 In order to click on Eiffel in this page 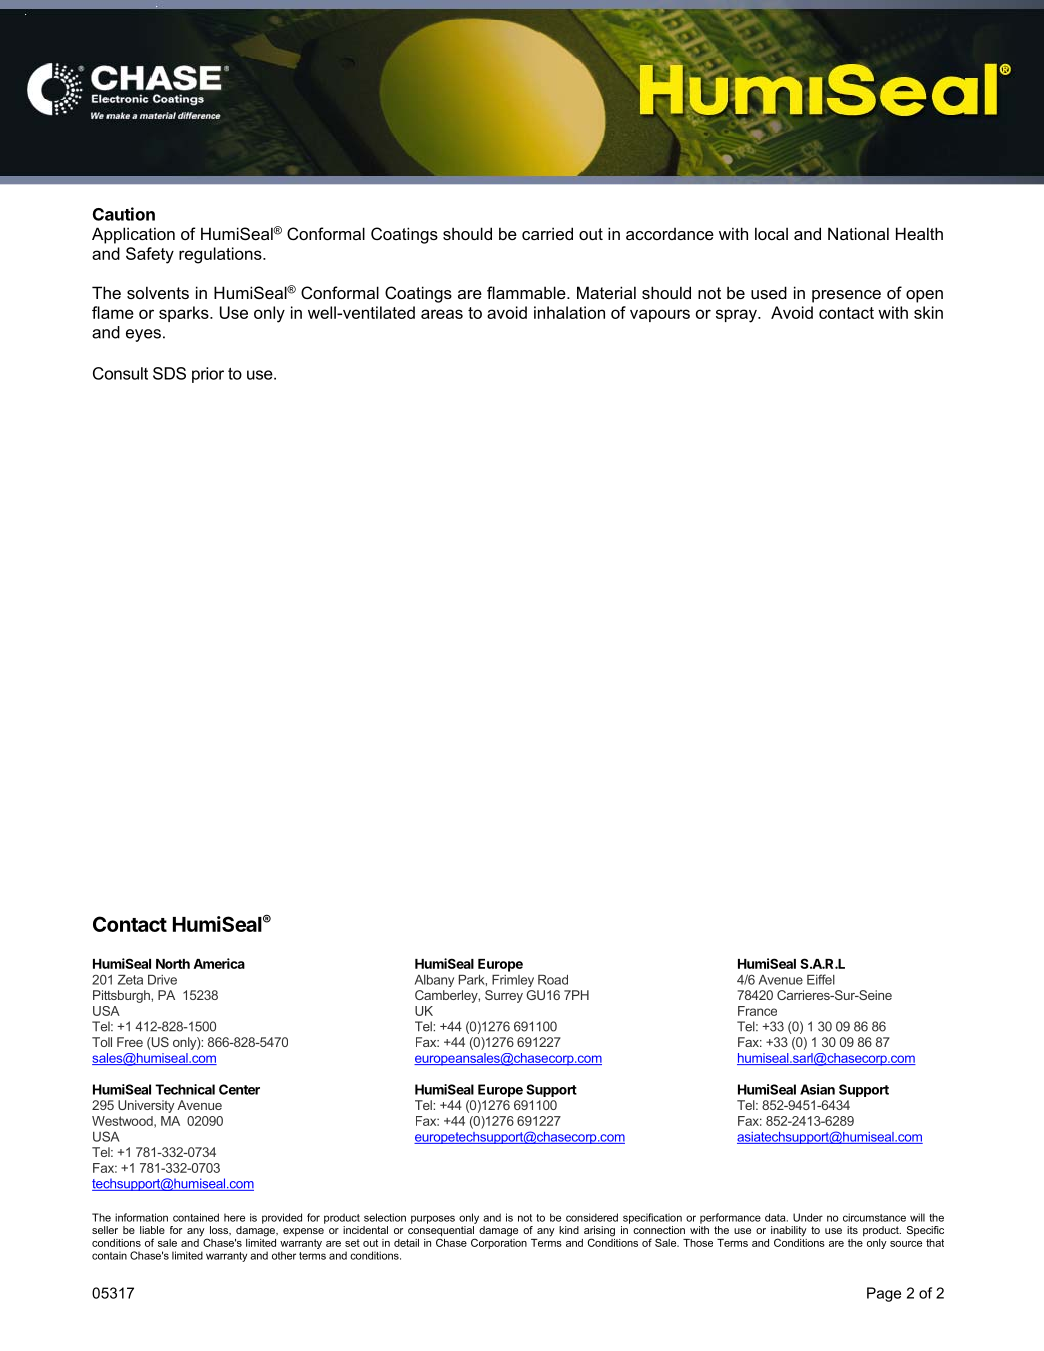, I will do `click(821, 979)`.
